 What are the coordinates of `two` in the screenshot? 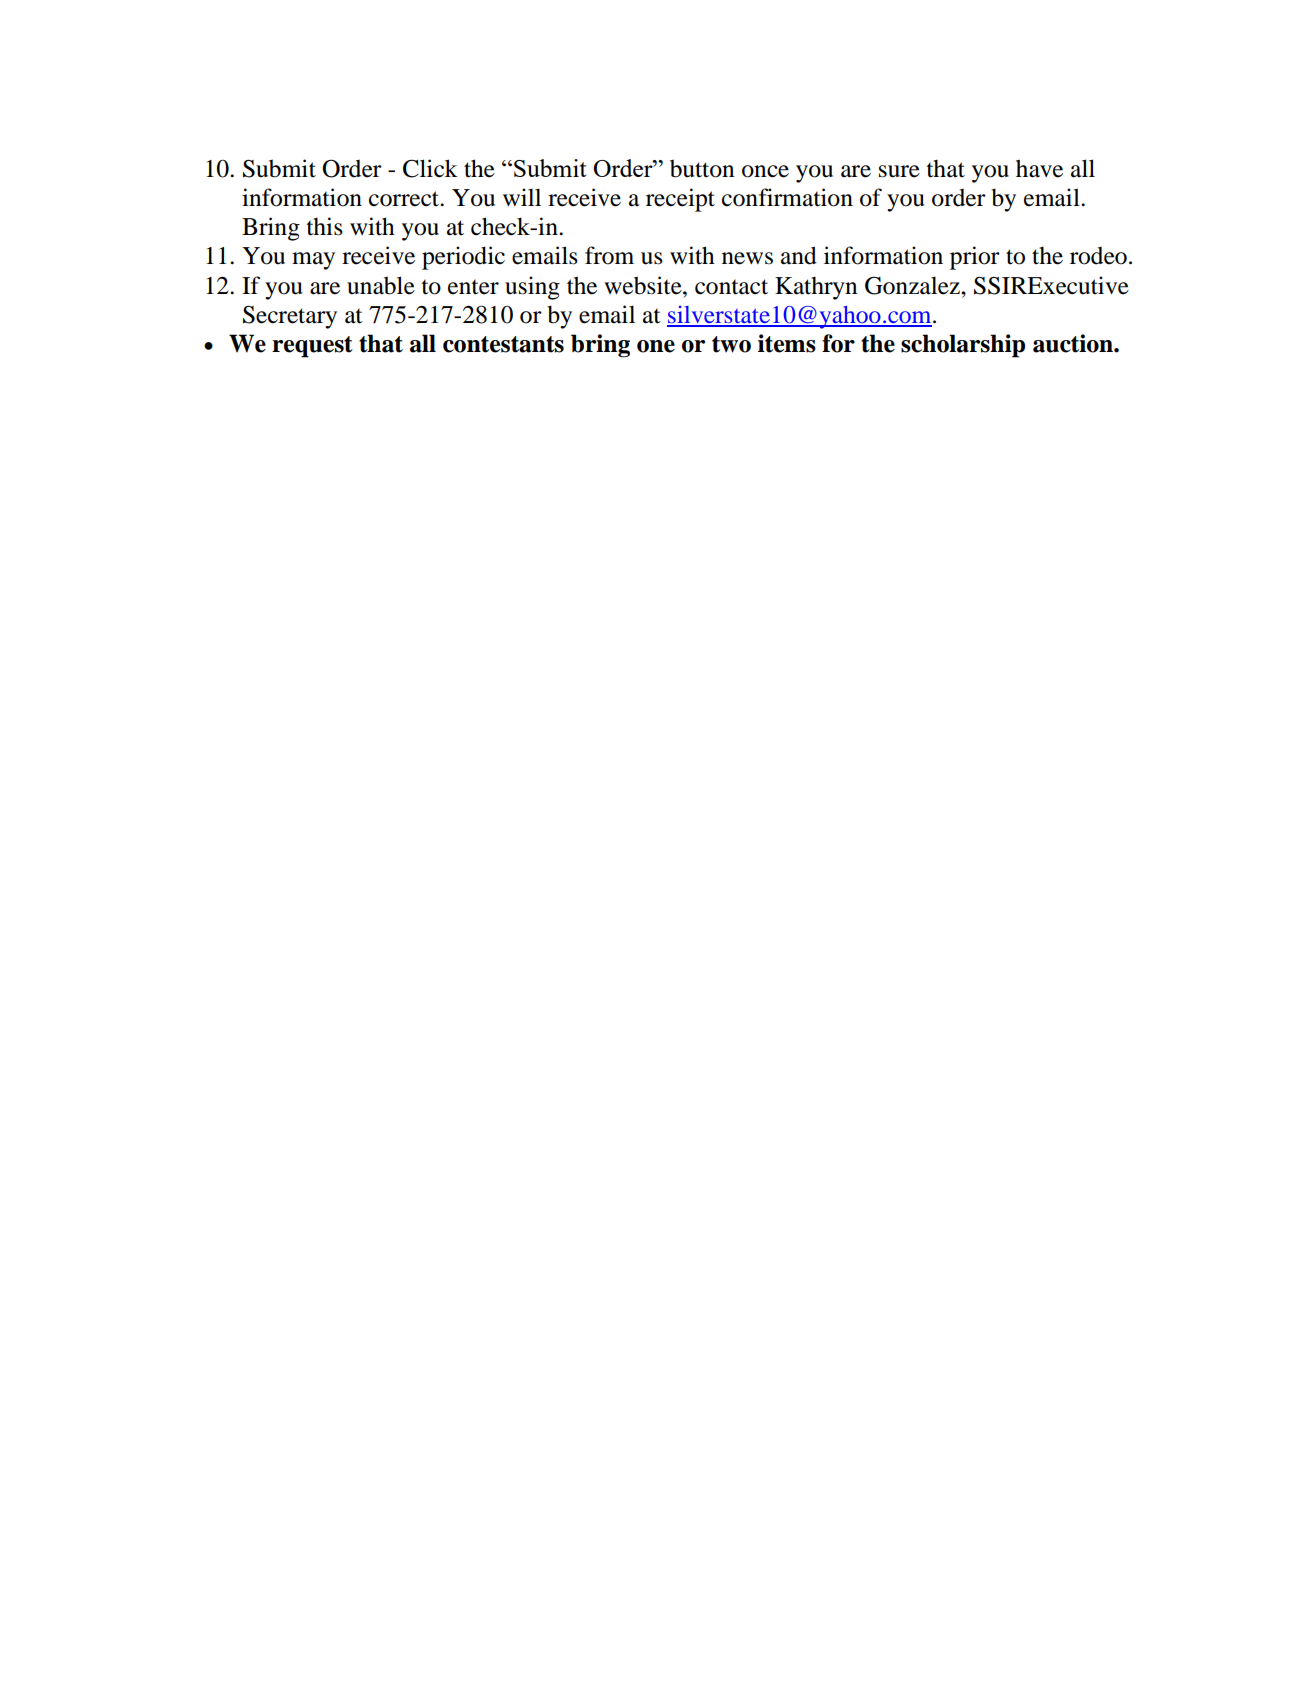 It's located at (731, 344).
